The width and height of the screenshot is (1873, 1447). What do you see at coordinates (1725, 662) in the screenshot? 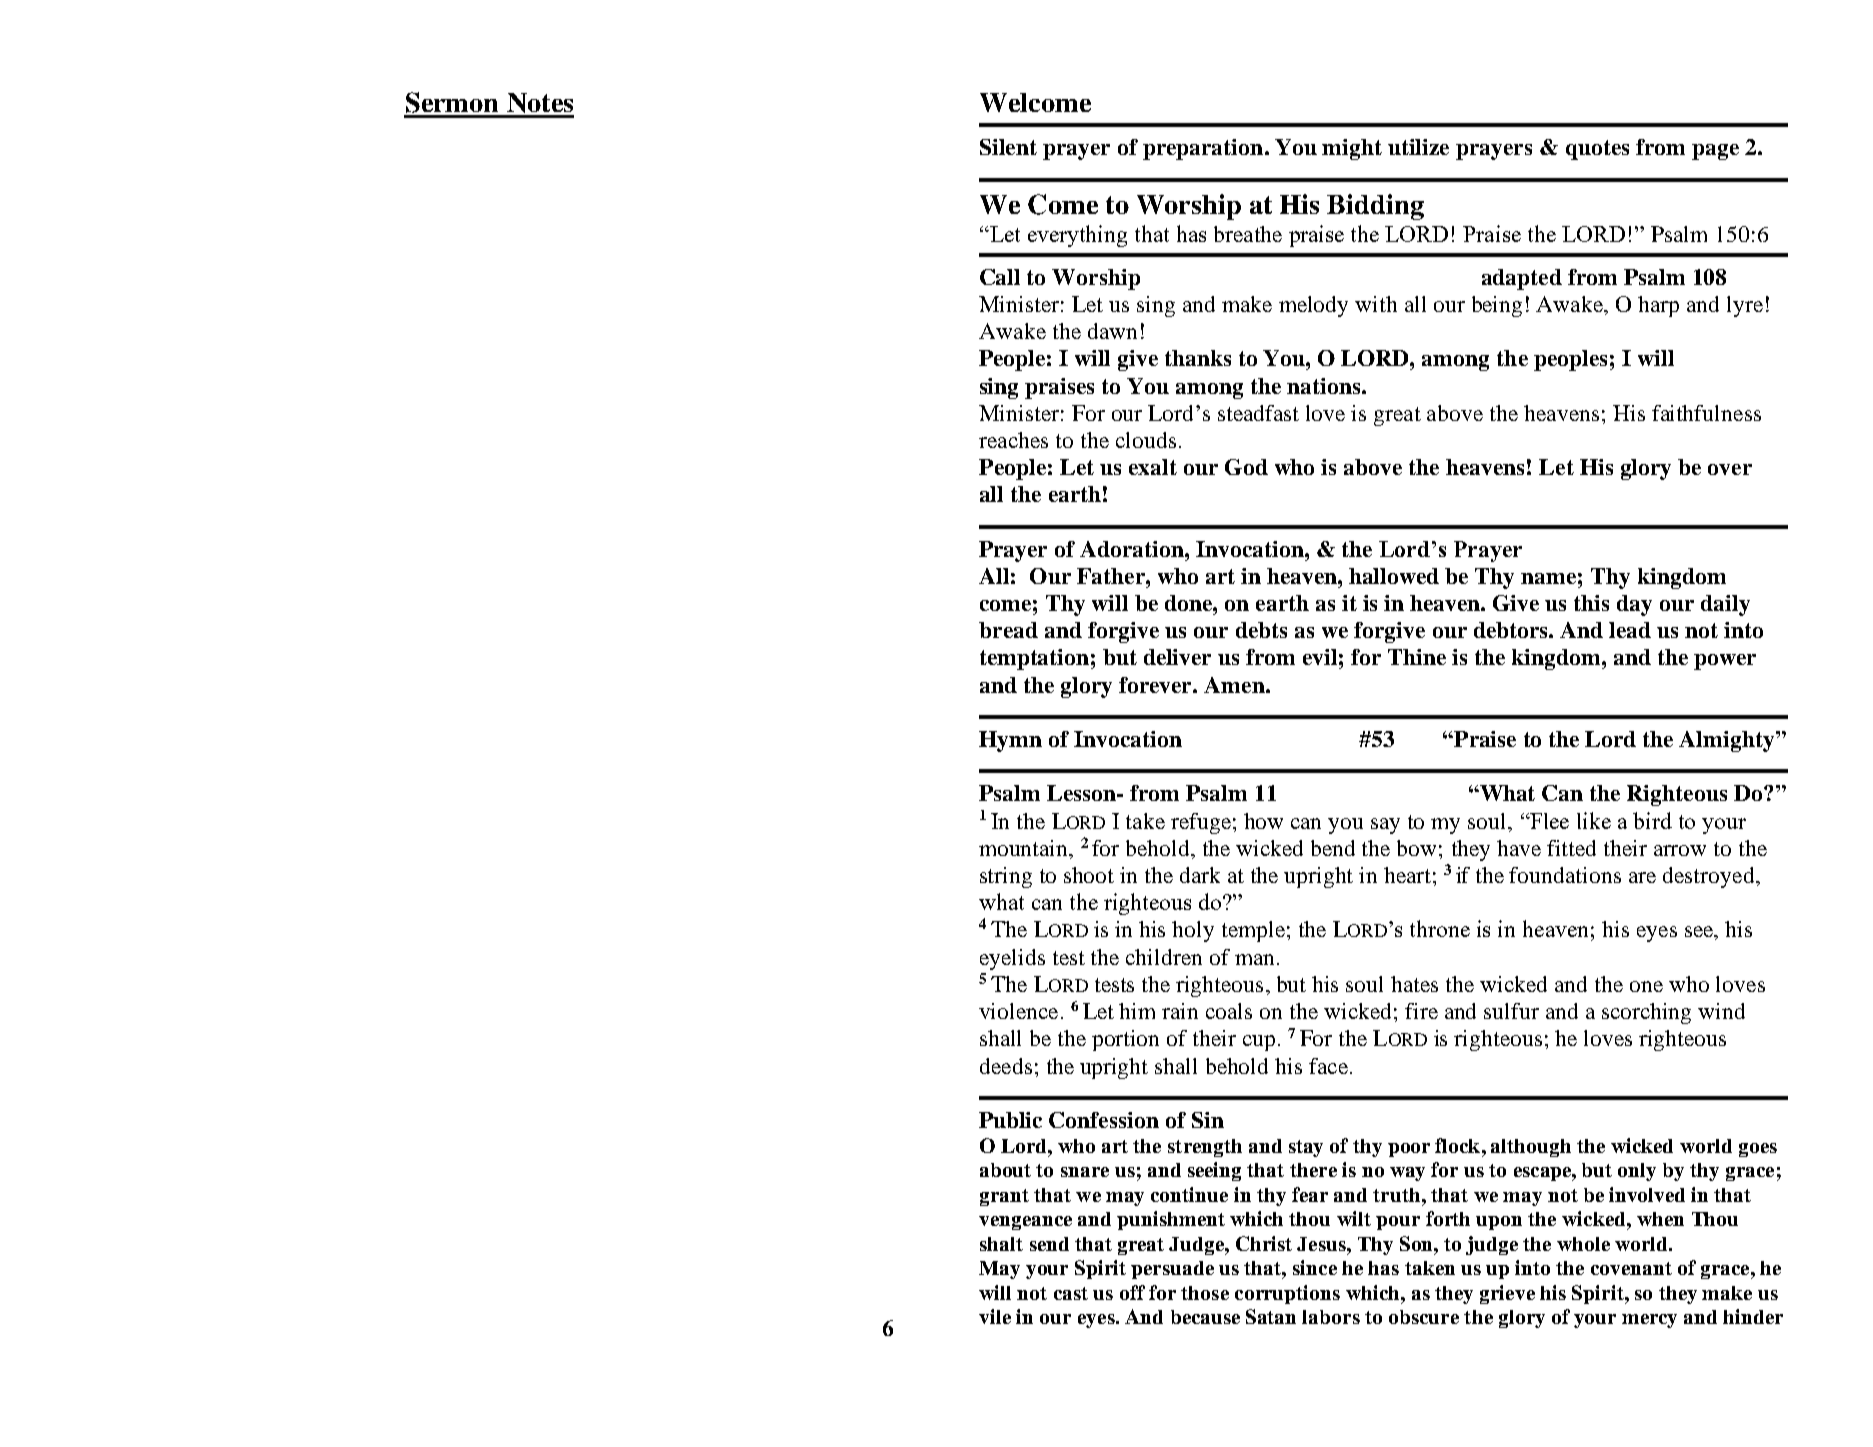
I see `power` at bounding box center [1725, 662].
